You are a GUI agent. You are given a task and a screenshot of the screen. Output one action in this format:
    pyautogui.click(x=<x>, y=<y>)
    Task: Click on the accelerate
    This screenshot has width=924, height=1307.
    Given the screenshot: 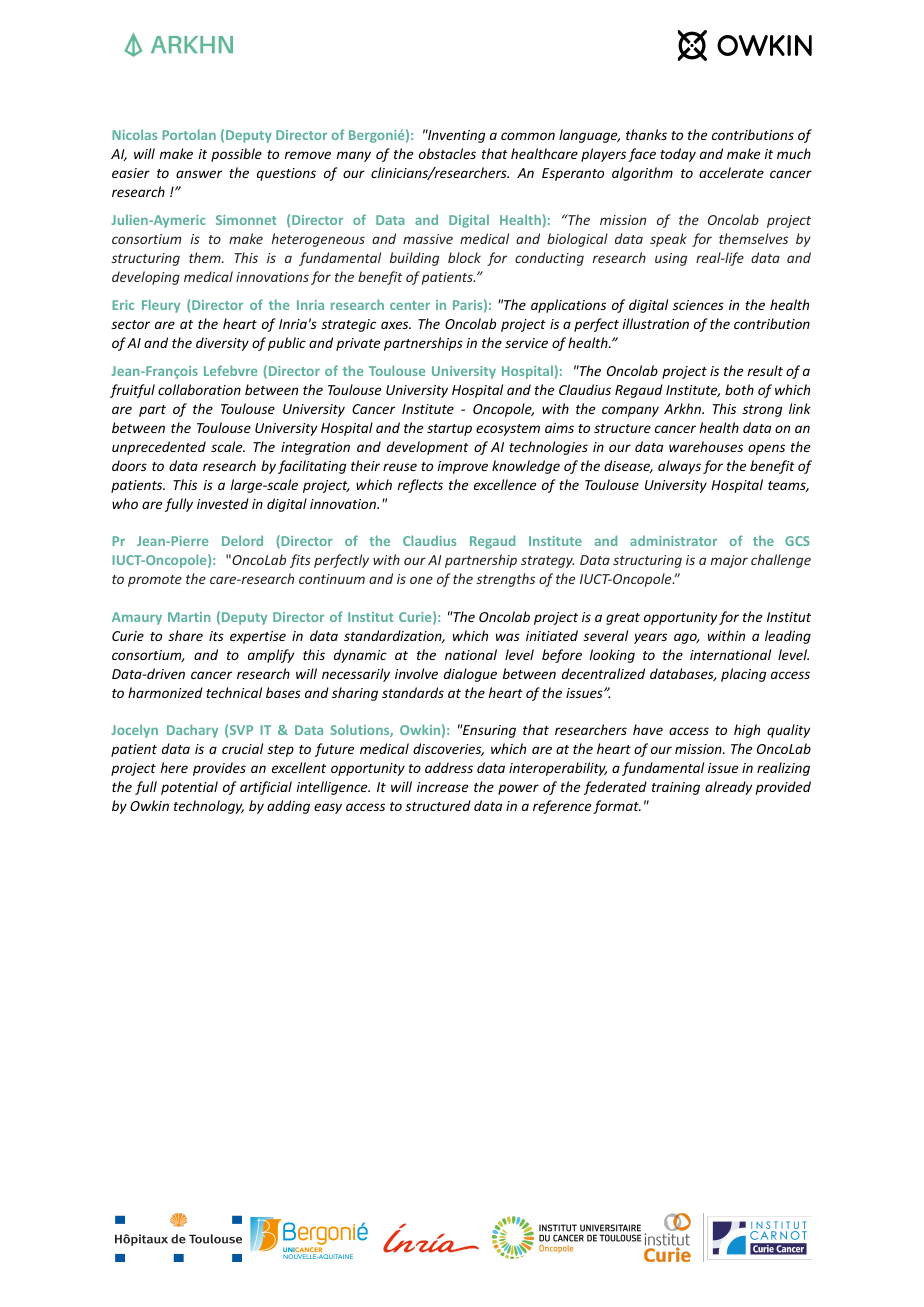 What is the action you would take?
    pyautogui.click(x=731, y=172)
